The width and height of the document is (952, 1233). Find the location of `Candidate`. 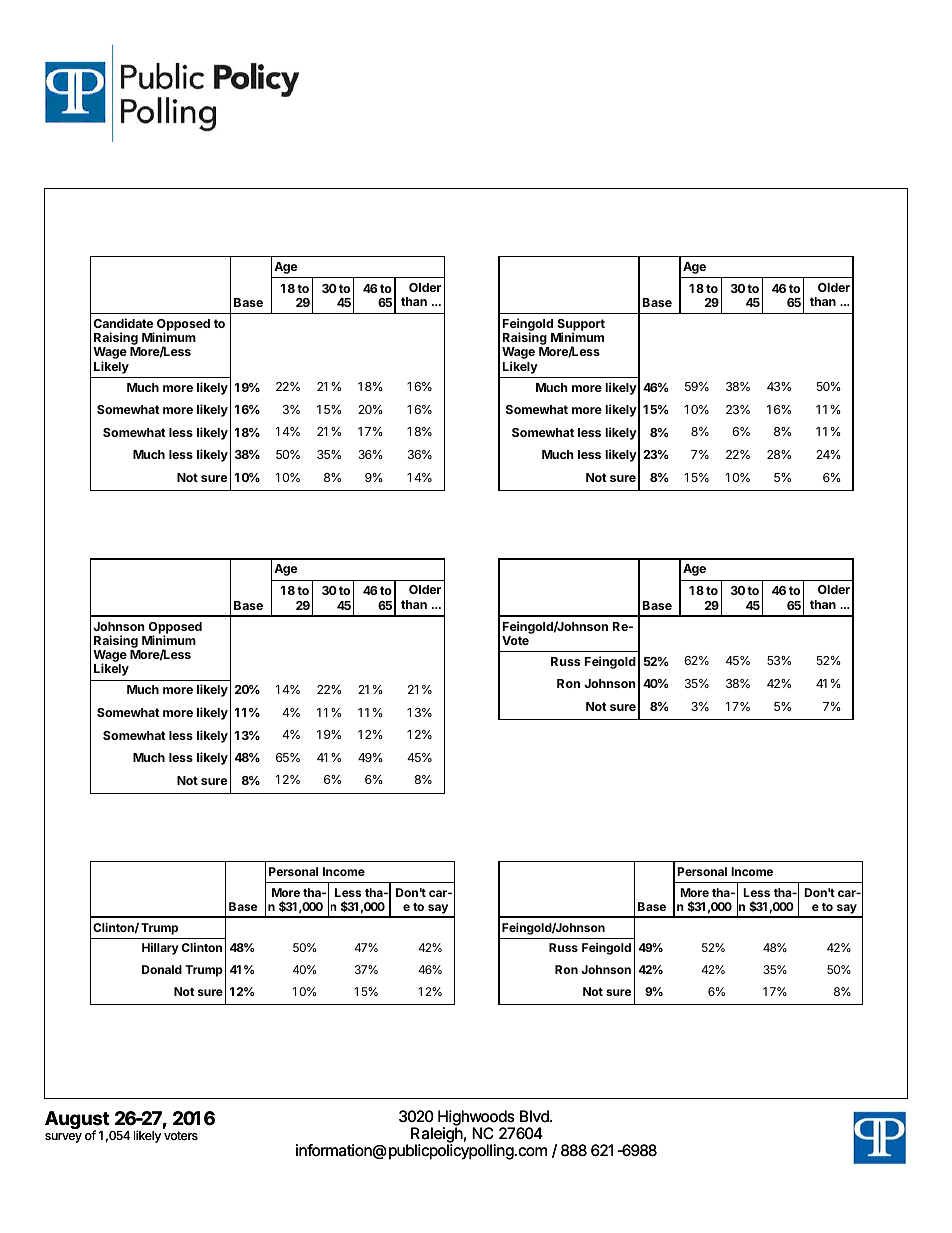

Candidate is located at coordinates (123, 323).
